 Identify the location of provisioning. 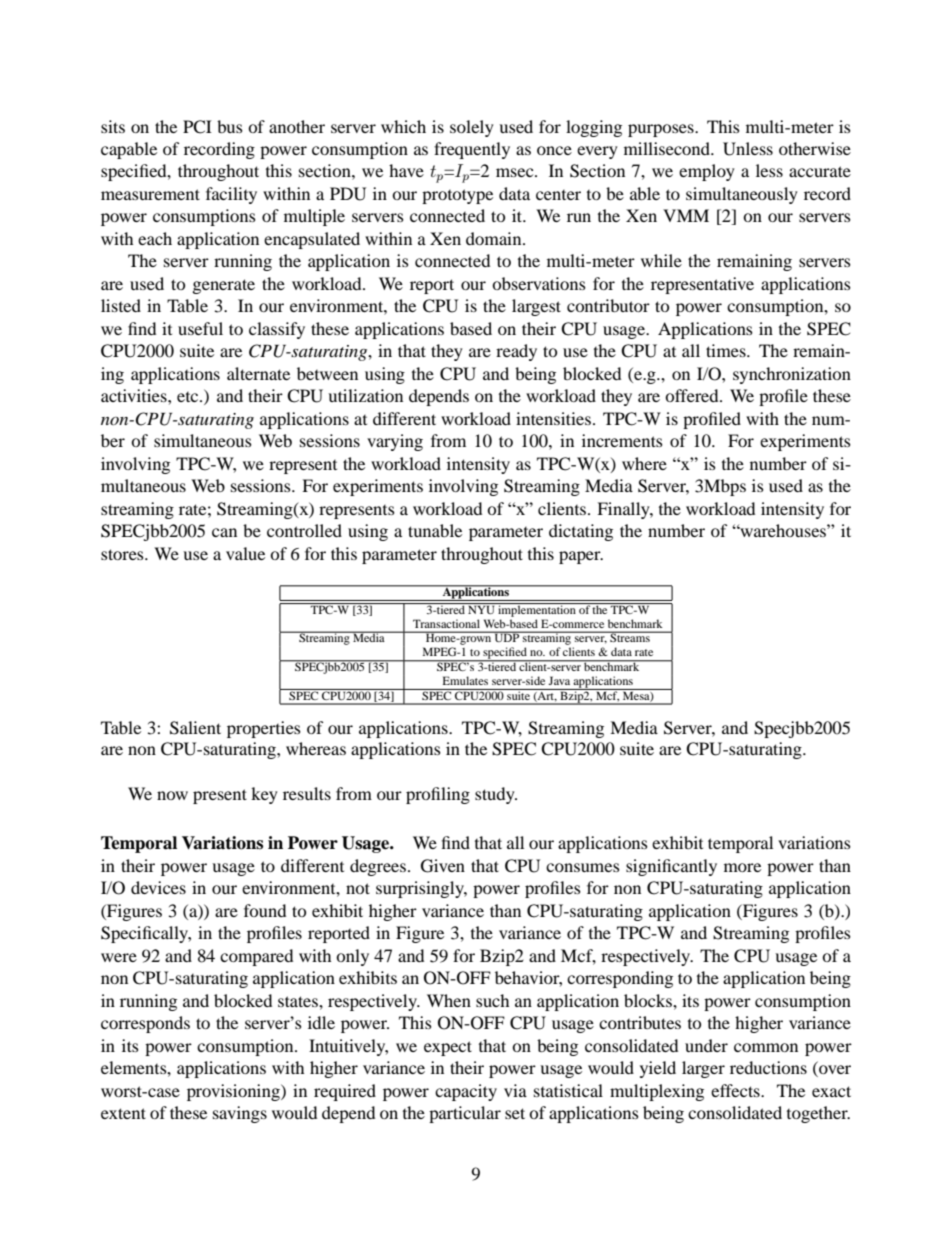
(234, 1092).
